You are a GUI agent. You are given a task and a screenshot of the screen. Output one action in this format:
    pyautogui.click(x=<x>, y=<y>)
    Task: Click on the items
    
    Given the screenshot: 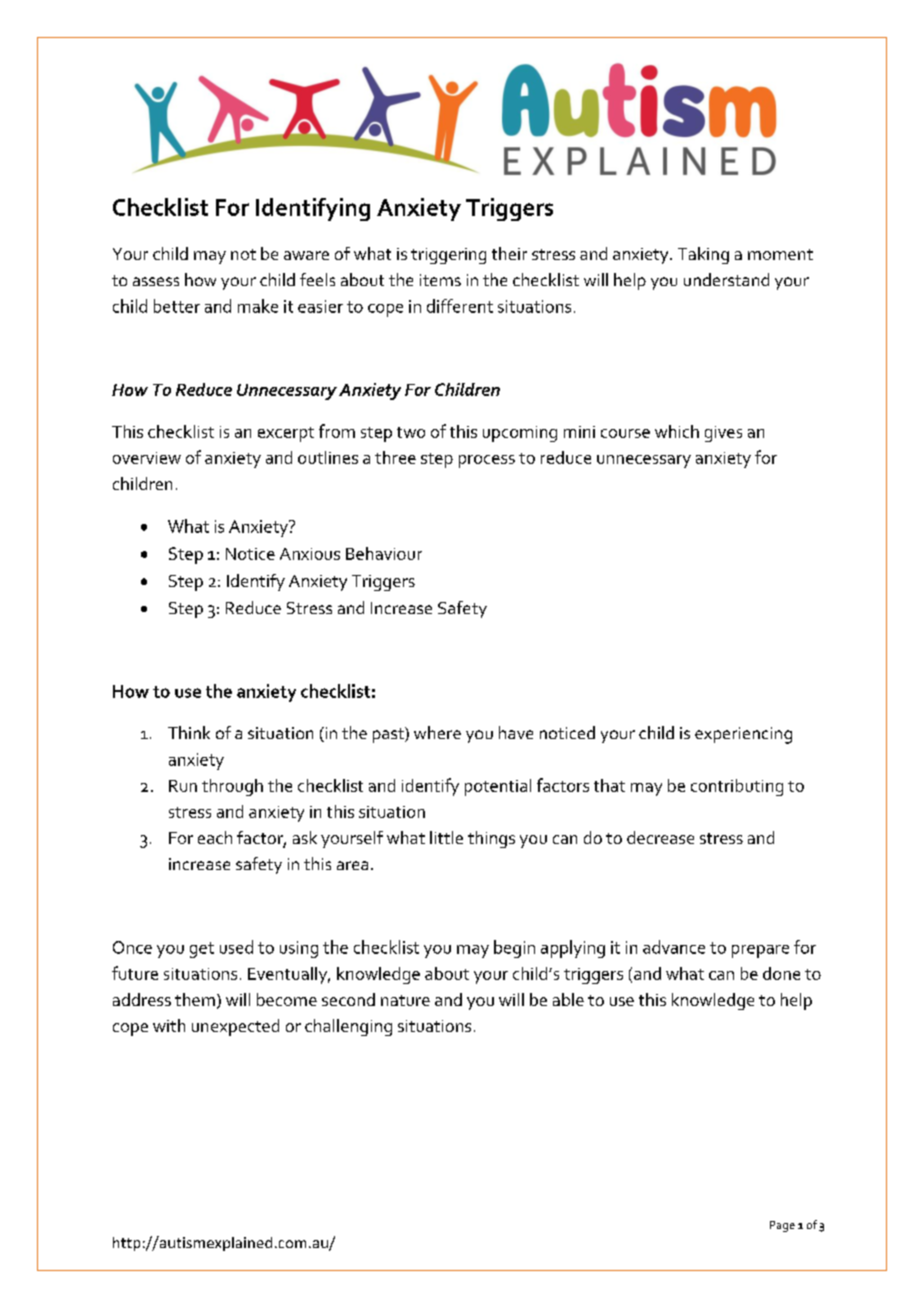 What is the action you would take?
    pyautogui.click(x=440, y=280)
